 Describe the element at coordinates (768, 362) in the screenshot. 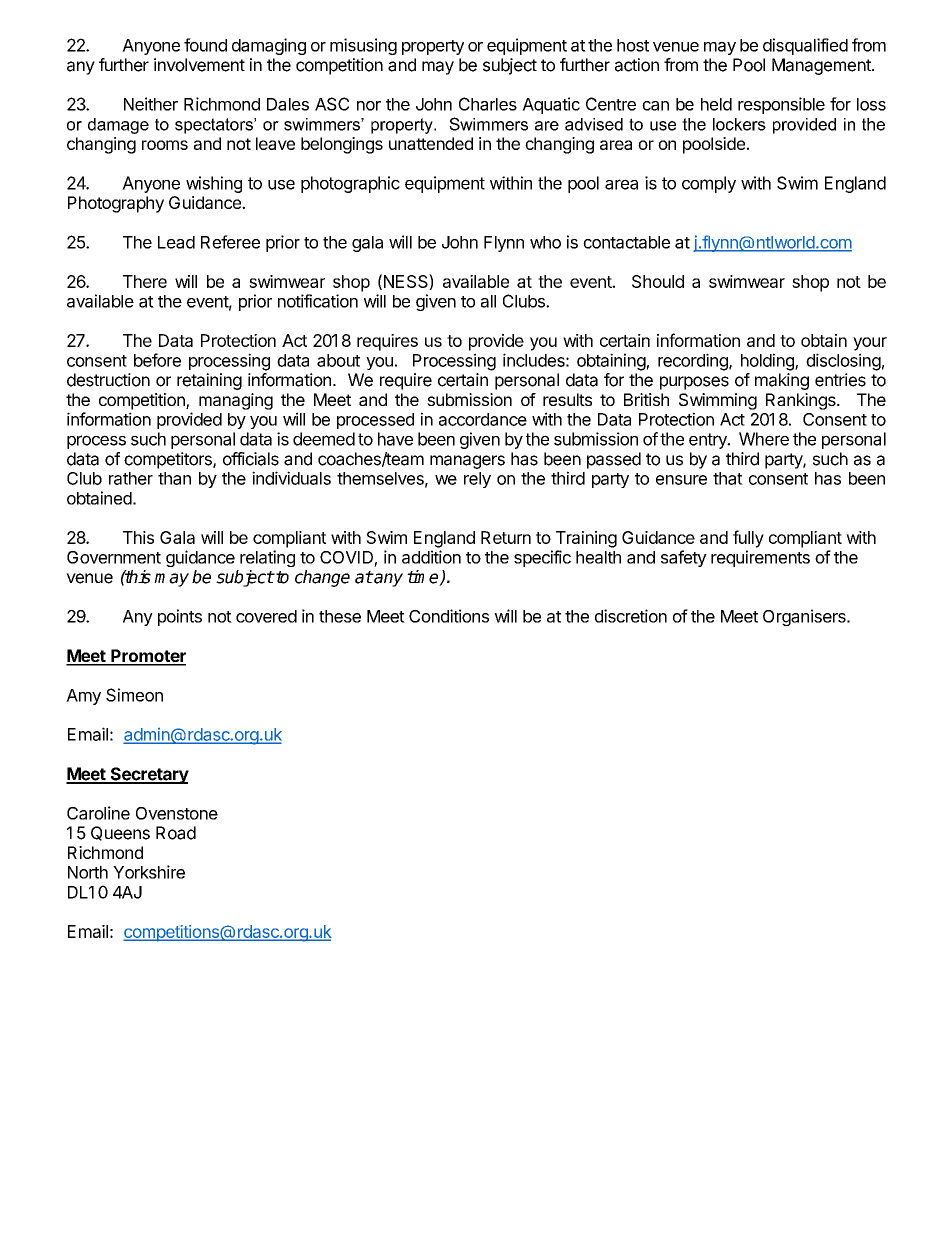

I see `holding` at that location.
